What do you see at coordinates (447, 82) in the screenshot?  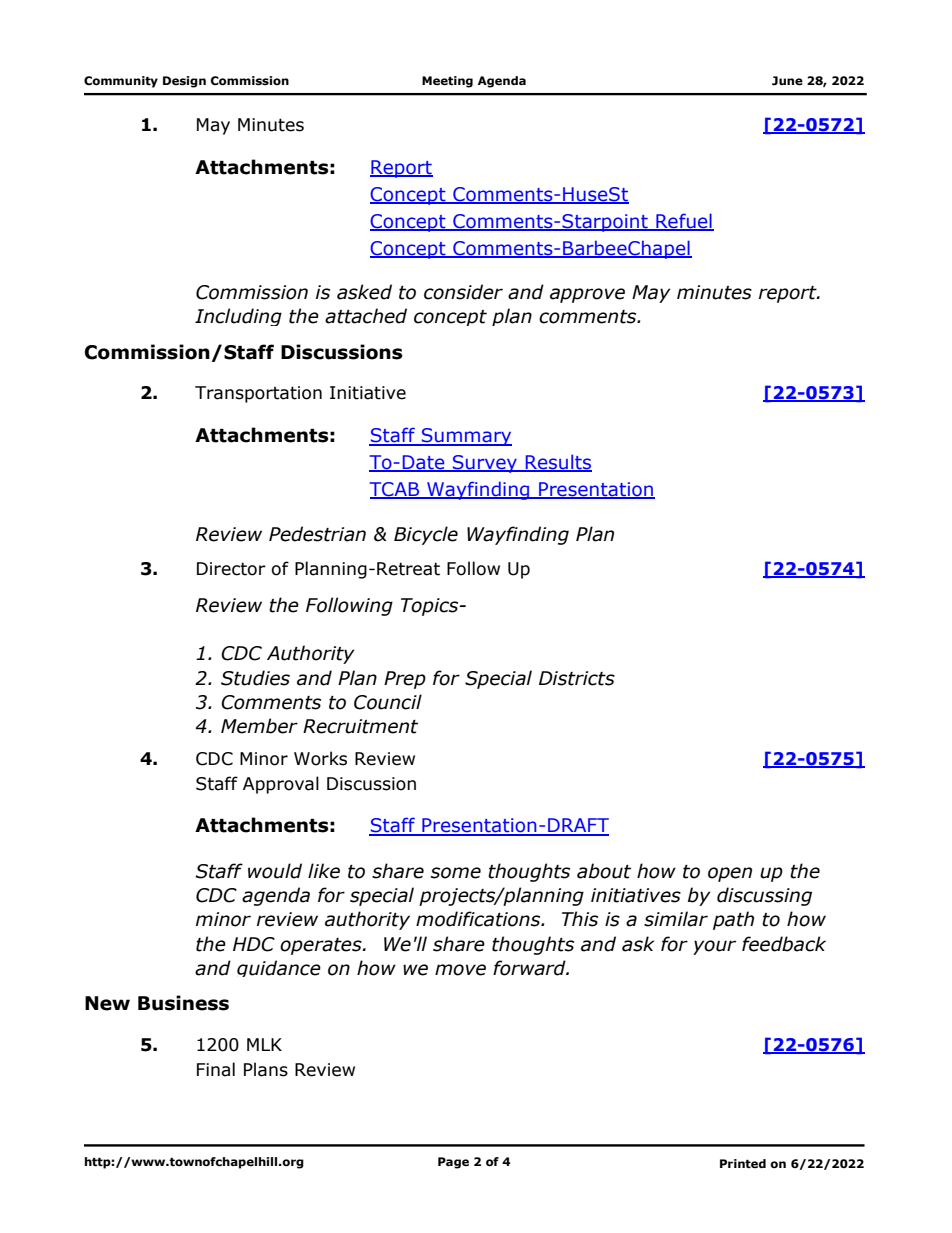 I see `Meeting` at bounding box center [447, 82].
